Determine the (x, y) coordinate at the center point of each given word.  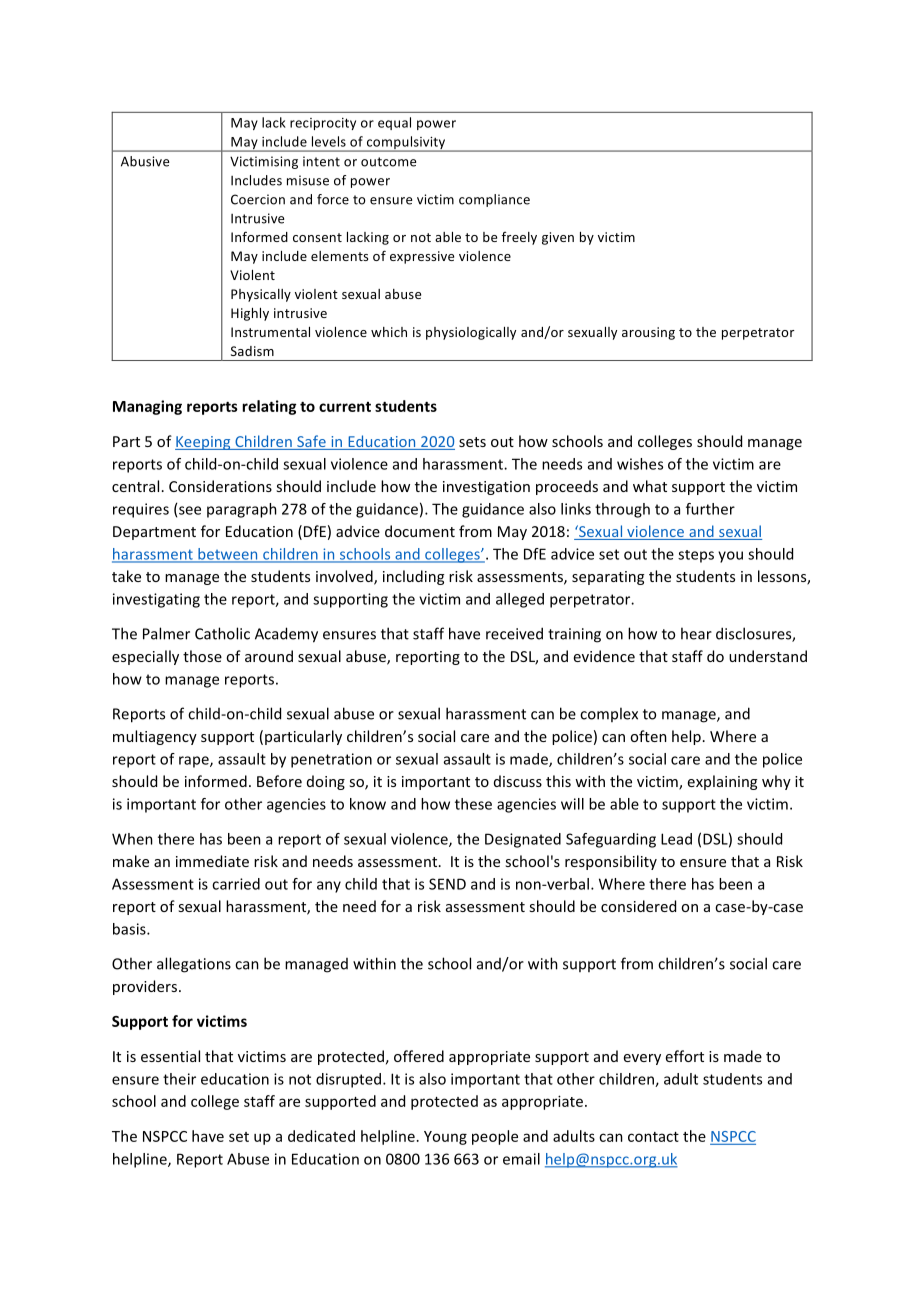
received (514, 633)
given (558, 238)
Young (445, 1138)
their (179, 1079)
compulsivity (406, 144)
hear (696, 633)
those (202, 656)
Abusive (145, 161)
